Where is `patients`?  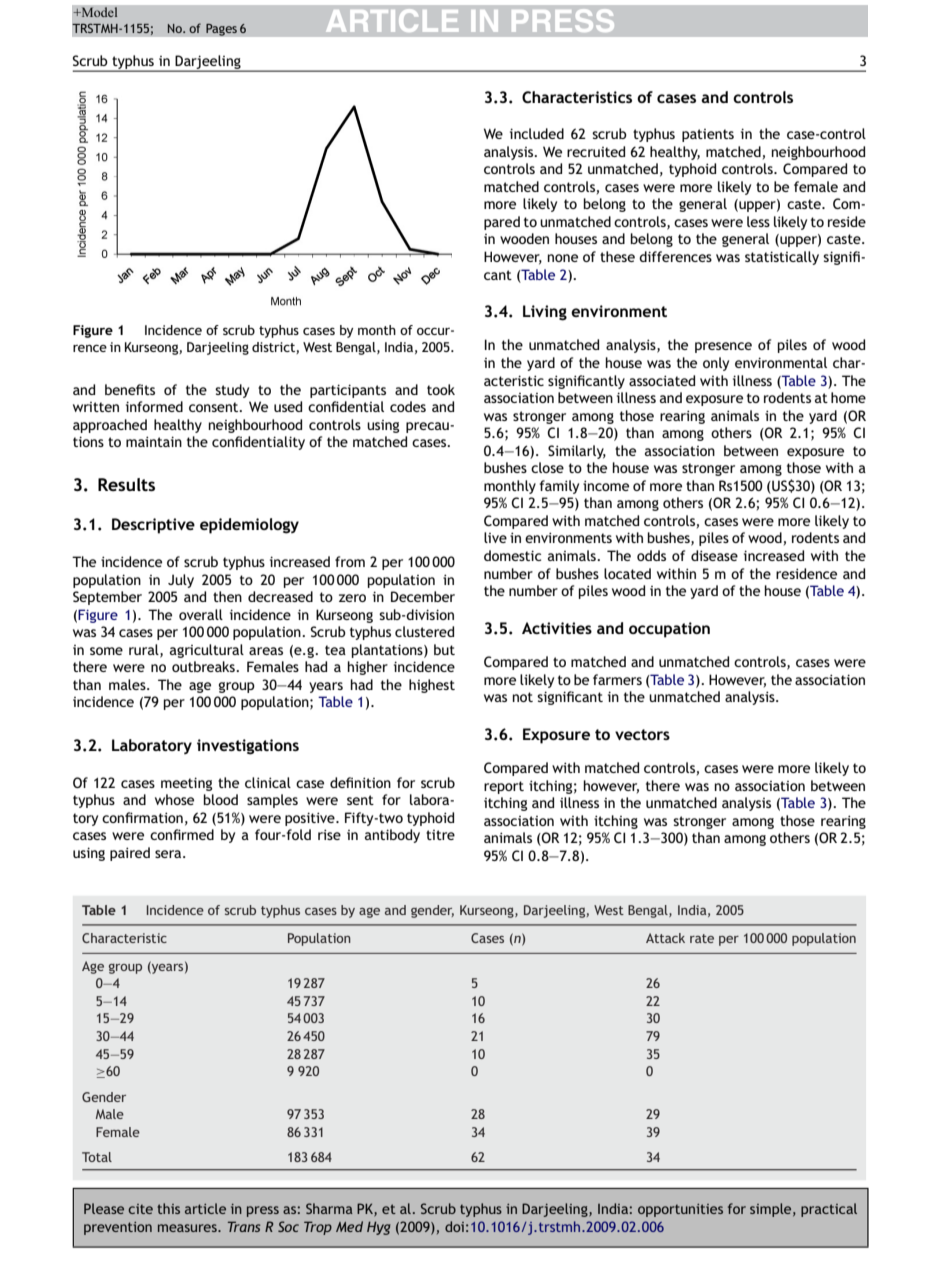
patients is located at coordinates (708, 135).
